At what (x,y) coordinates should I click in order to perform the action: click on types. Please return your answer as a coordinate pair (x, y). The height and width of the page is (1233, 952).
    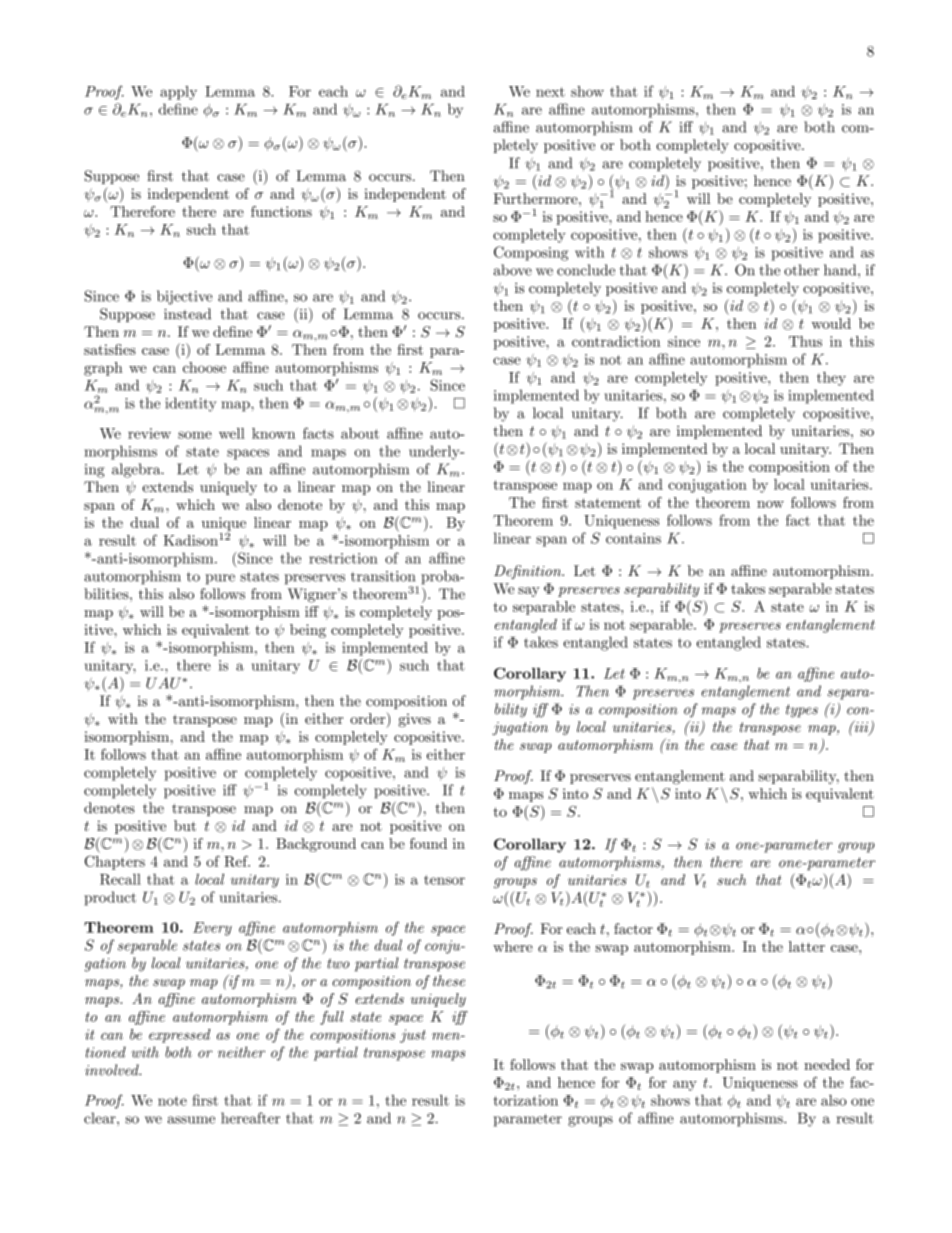
    Looking at the image, I should click on (802, 711).
